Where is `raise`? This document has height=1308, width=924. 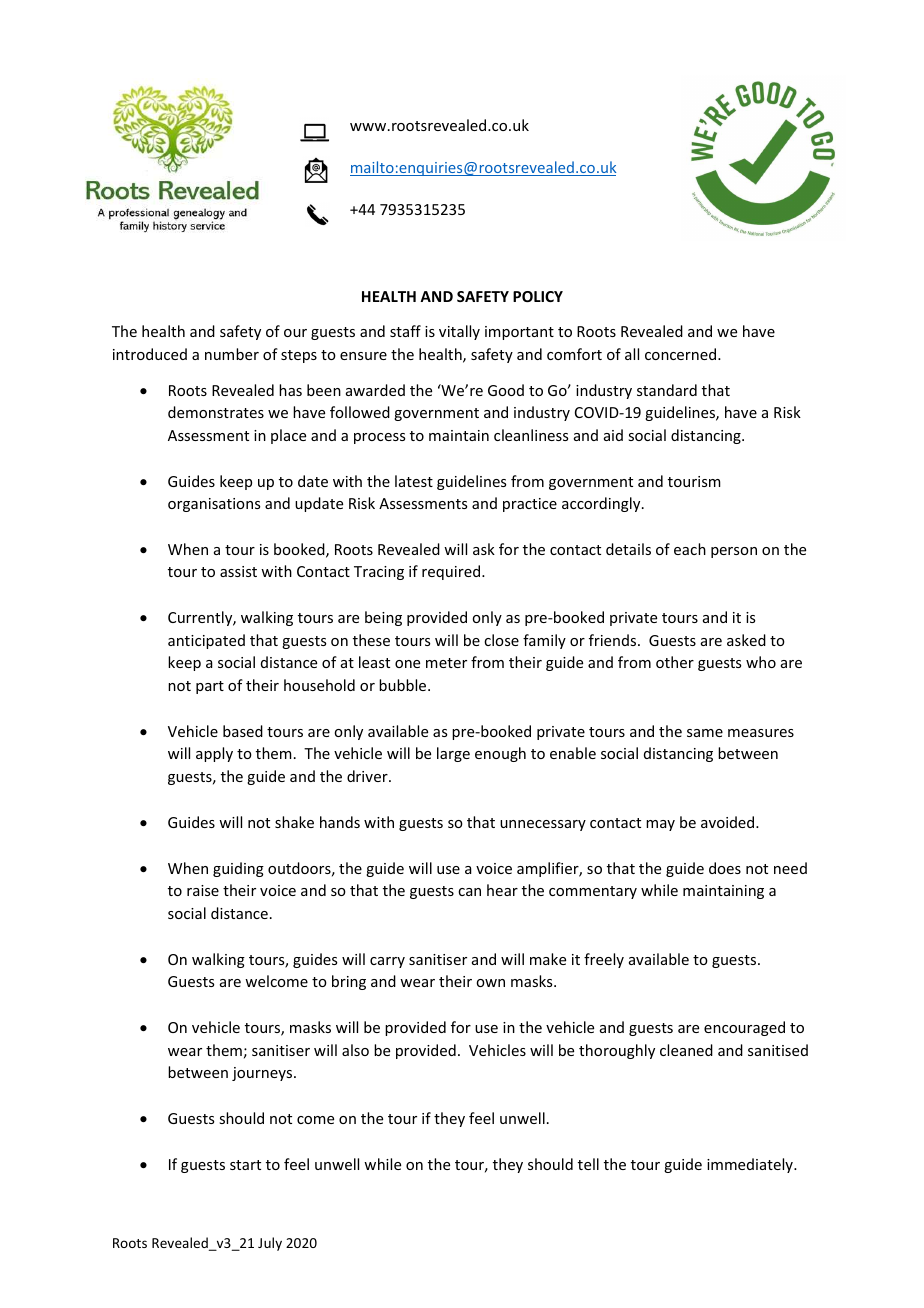
raise is located at coordinates (203, 890).
